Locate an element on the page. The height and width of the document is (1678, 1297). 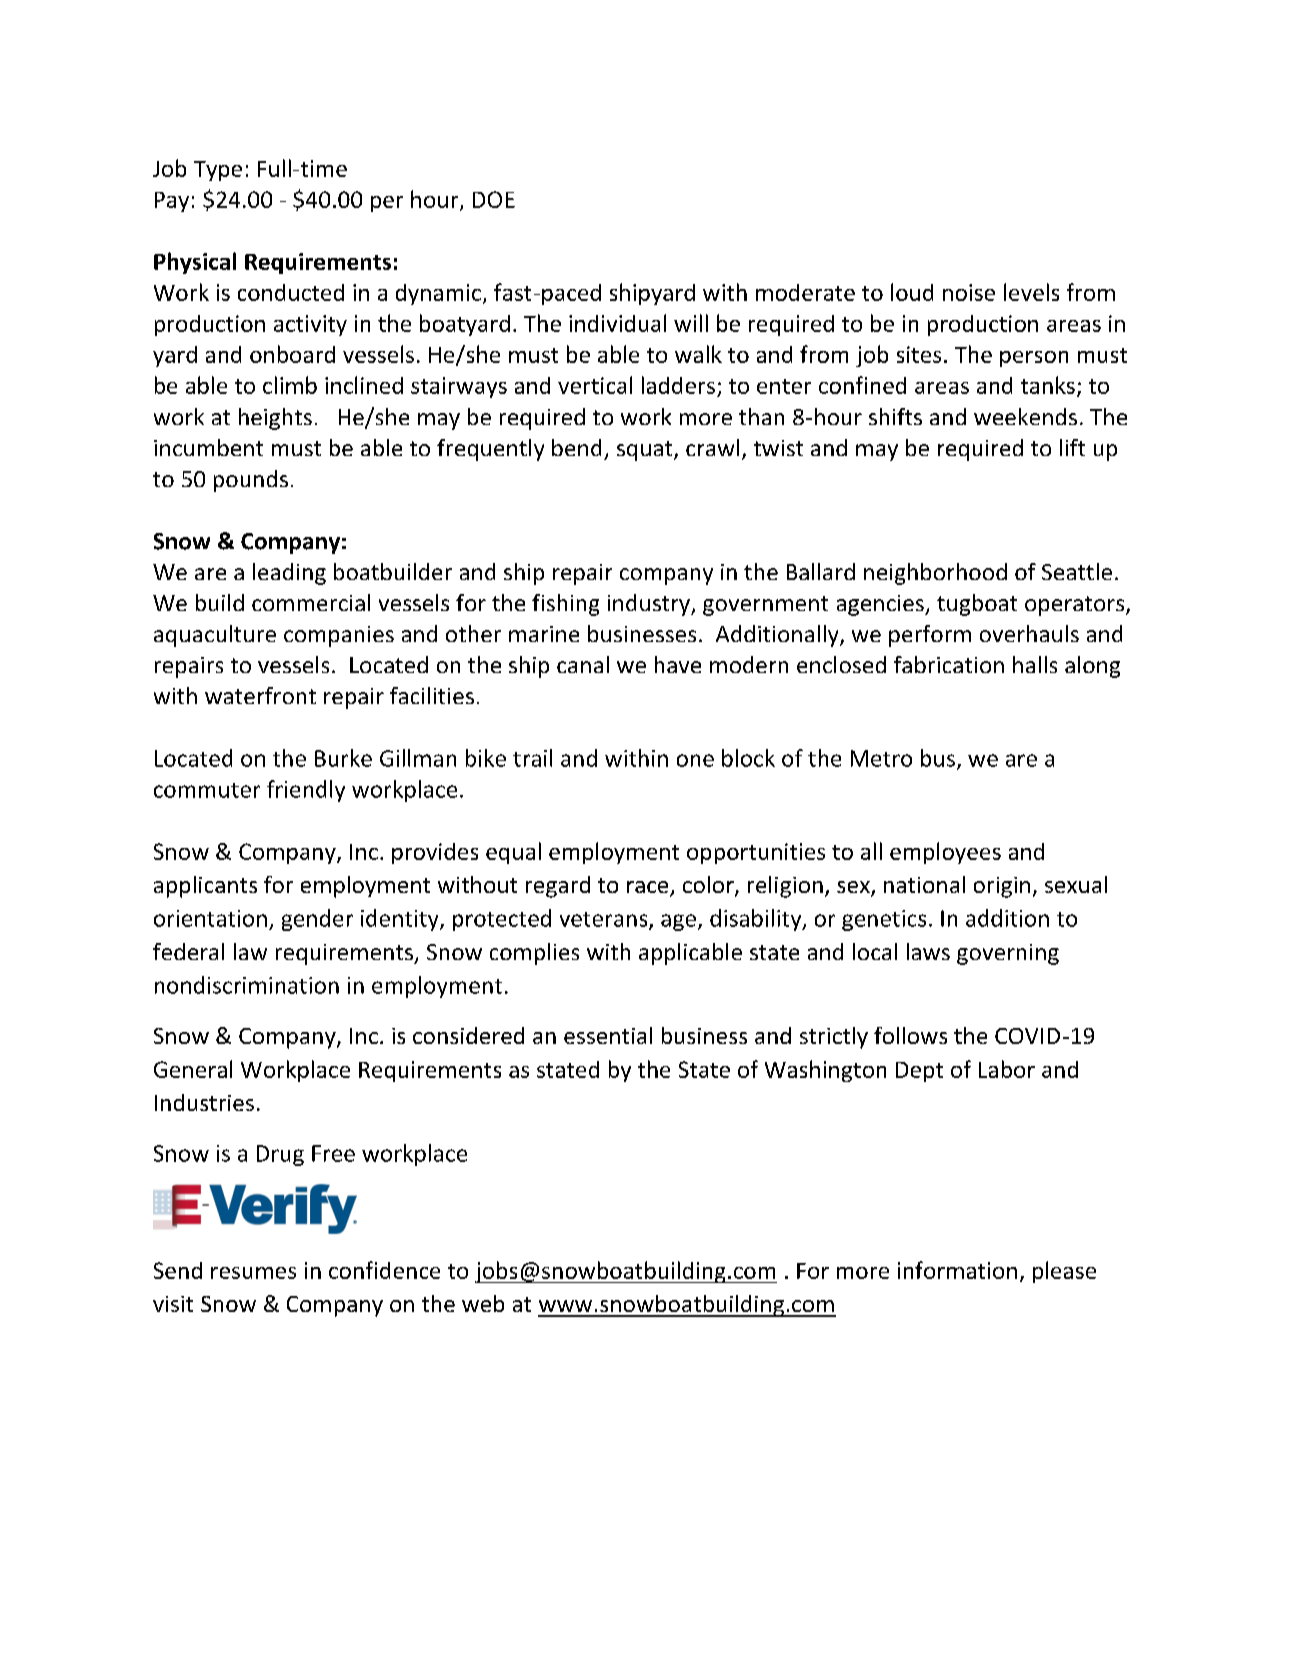
web is located at coordinates (483, 1303).
